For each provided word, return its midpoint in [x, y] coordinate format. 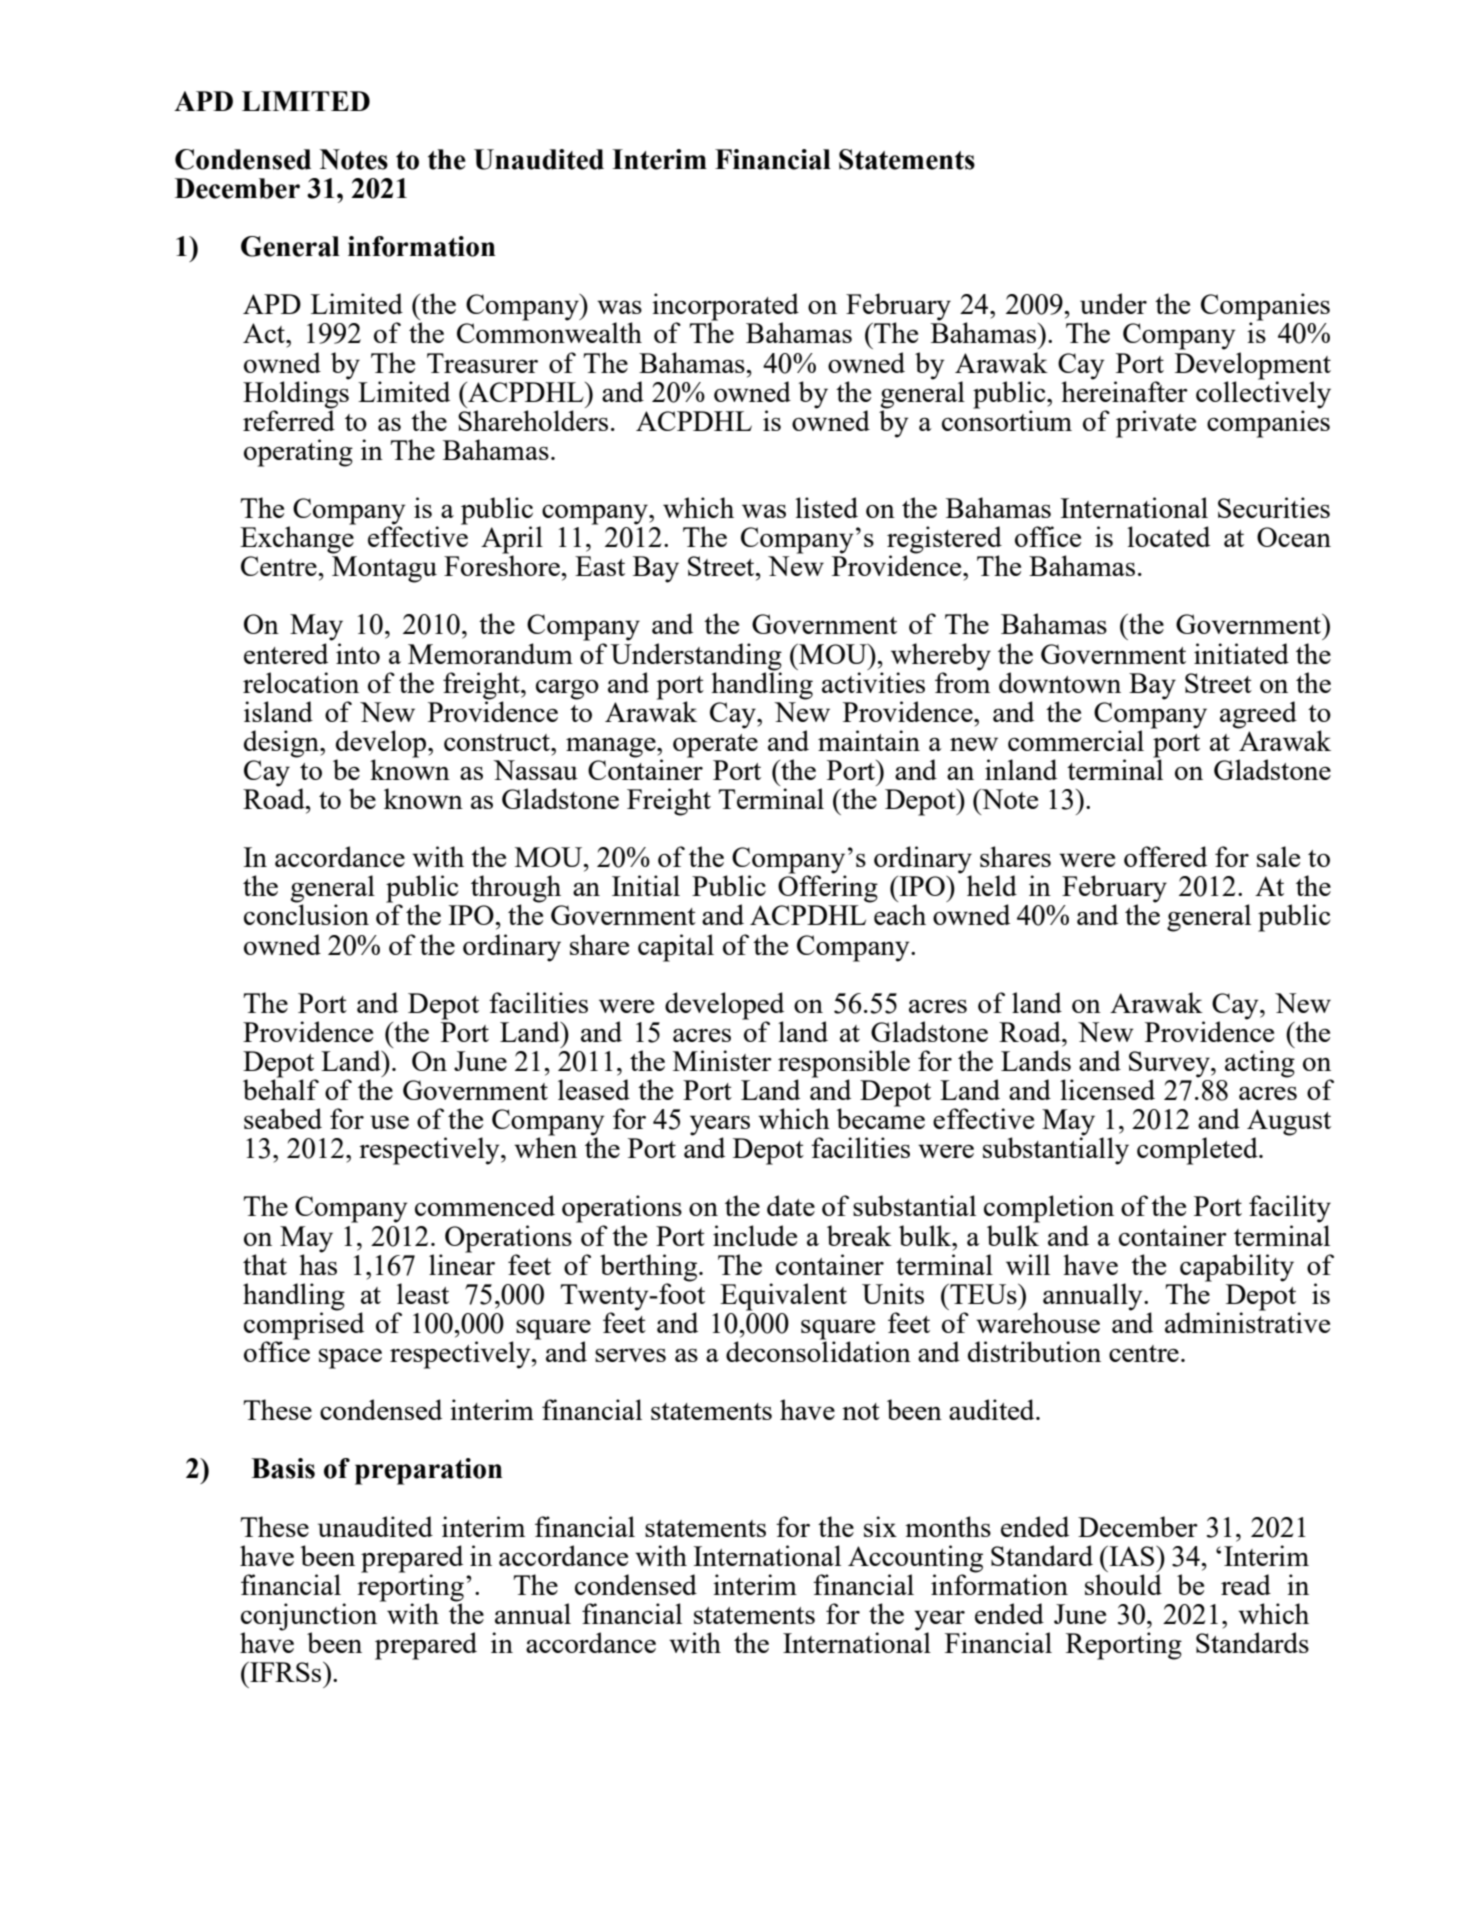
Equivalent [783, 1297]
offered [1165, 856]
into [358, 653]
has [318, 1263]
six [880, 1526]
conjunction [309, 1618]
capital [676, 948]
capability [1237, 1268]
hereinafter [1124, 390]
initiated [1241, 653]
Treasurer [482, 363]
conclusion [306, 914]
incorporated [725, 308]
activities [873, 682]
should [1123, 1584]
